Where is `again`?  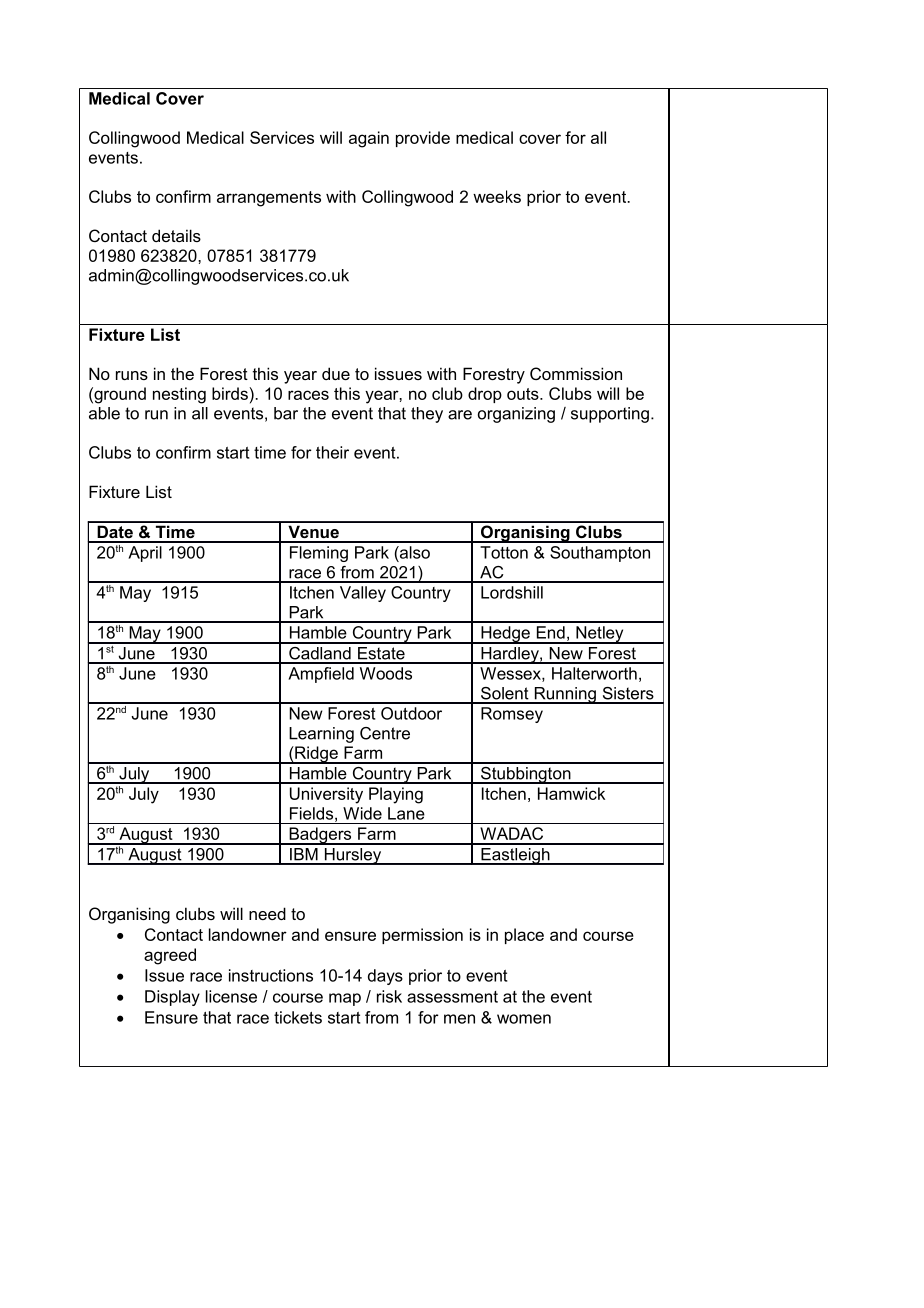 again is located at coordinates (369, 139).
